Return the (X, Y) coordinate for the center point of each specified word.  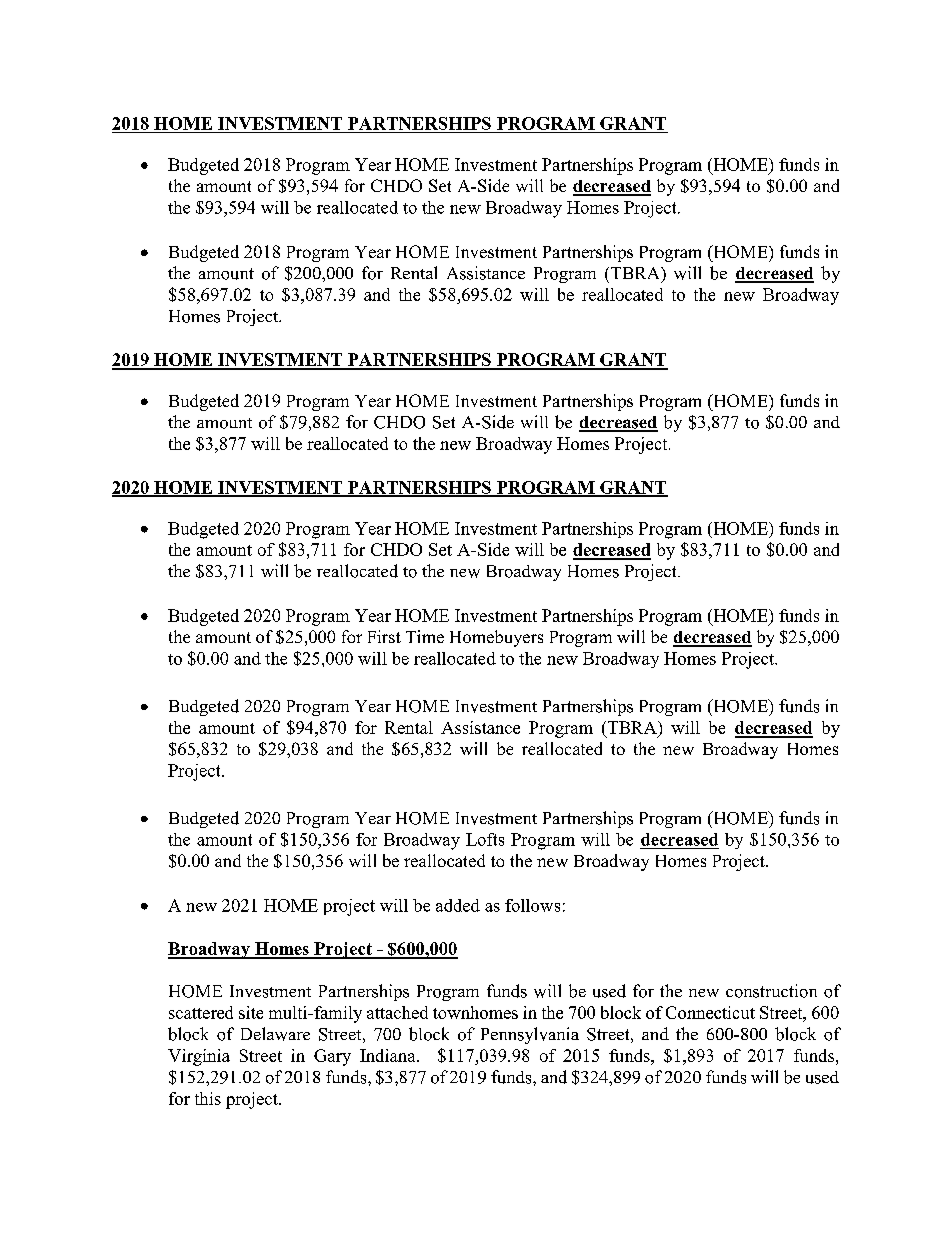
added (458, 905)
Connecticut (710, 1012)
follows (532, 905)
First (384, 636)
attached (397, 1012)
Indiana (389, 1055)
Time (425, 636)
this (208, 1098)
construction (771, 991)
